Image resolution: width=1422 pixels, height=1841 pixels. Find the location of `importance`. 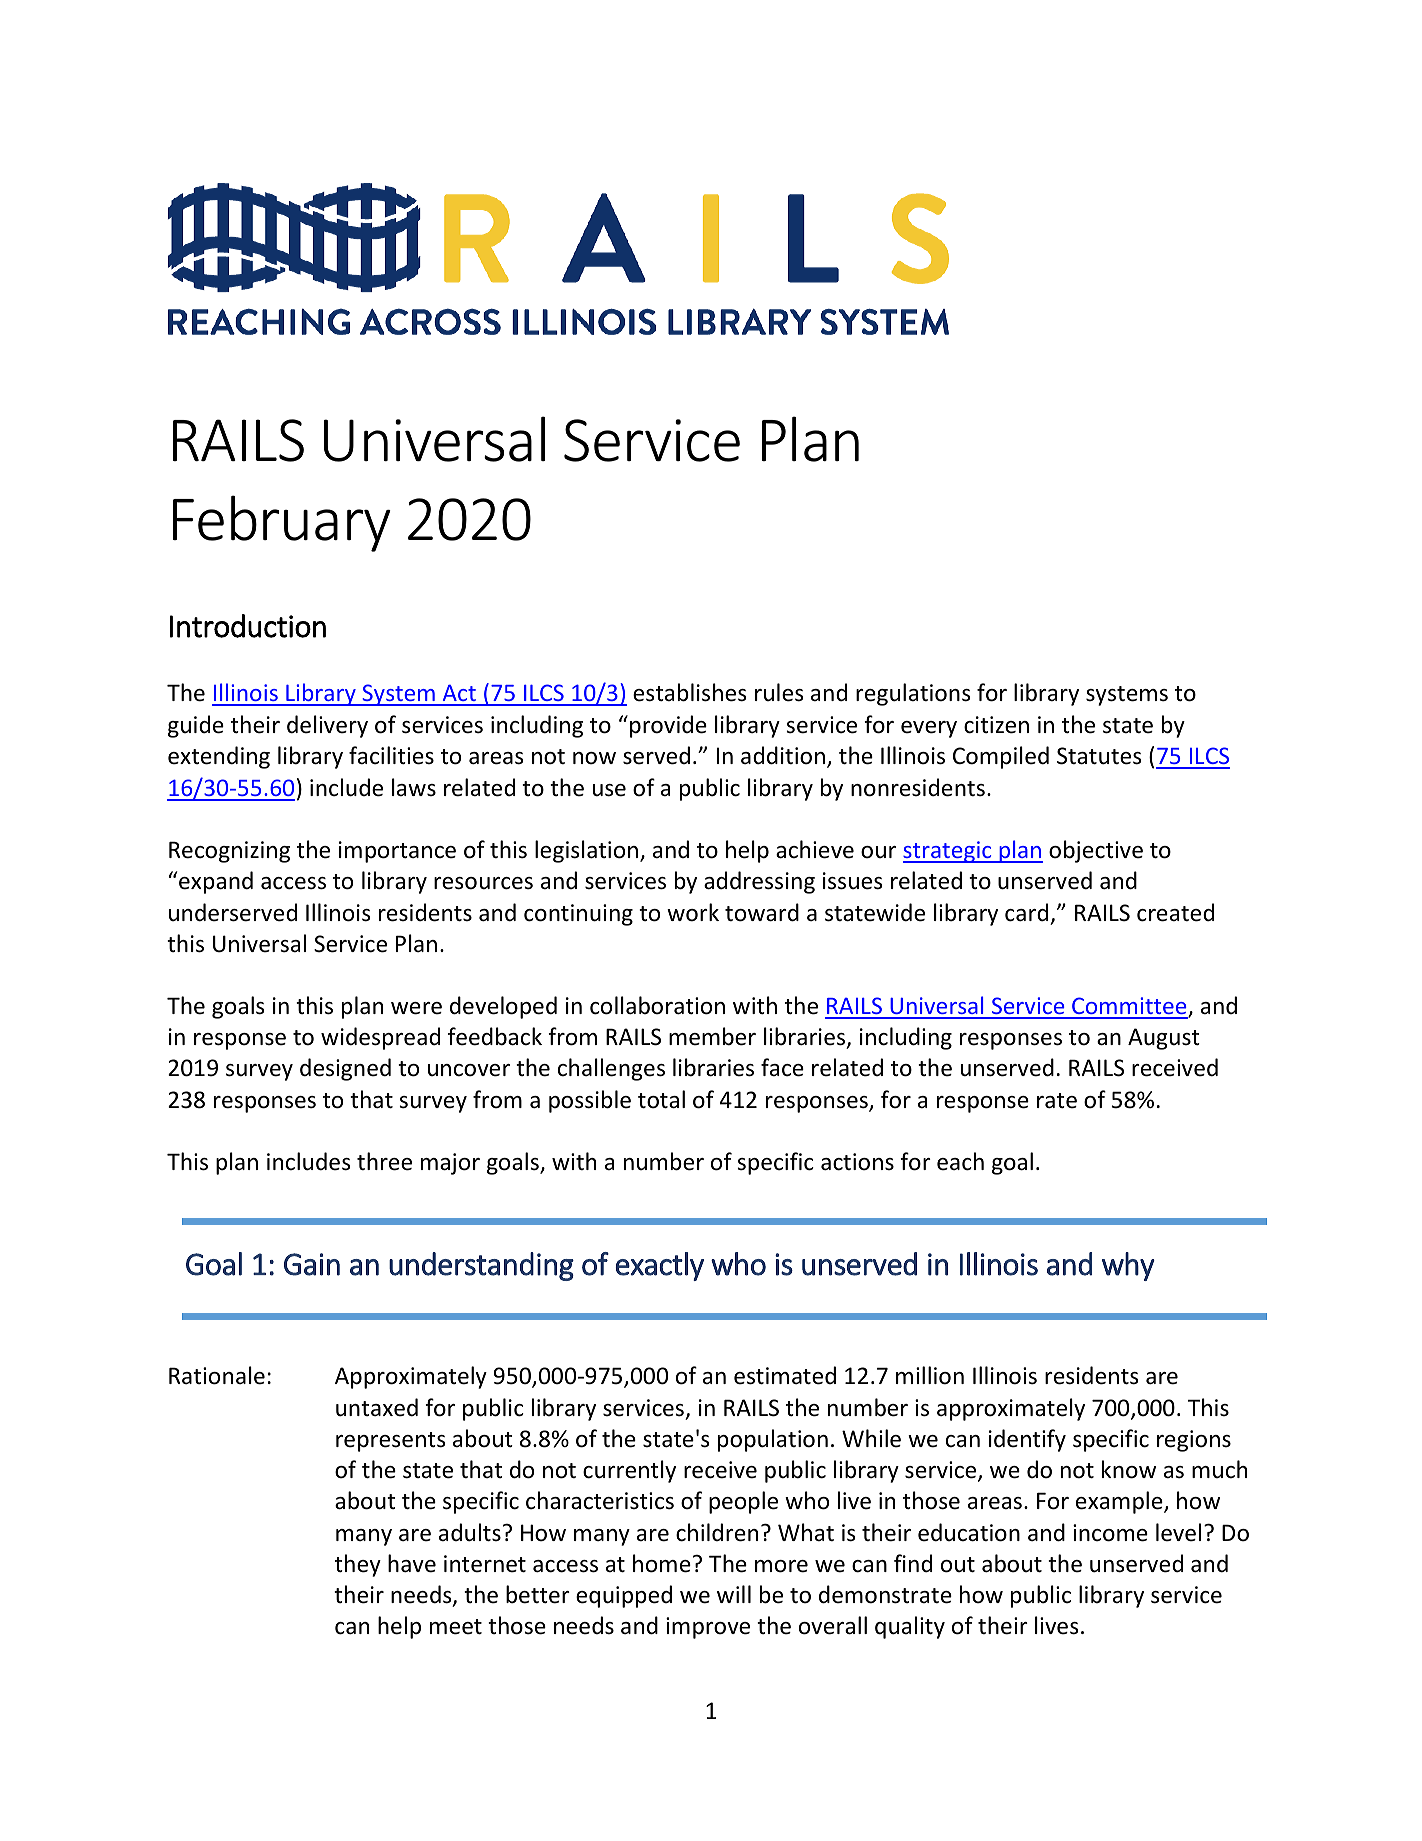

importance is located at coordinates (397, 852).
